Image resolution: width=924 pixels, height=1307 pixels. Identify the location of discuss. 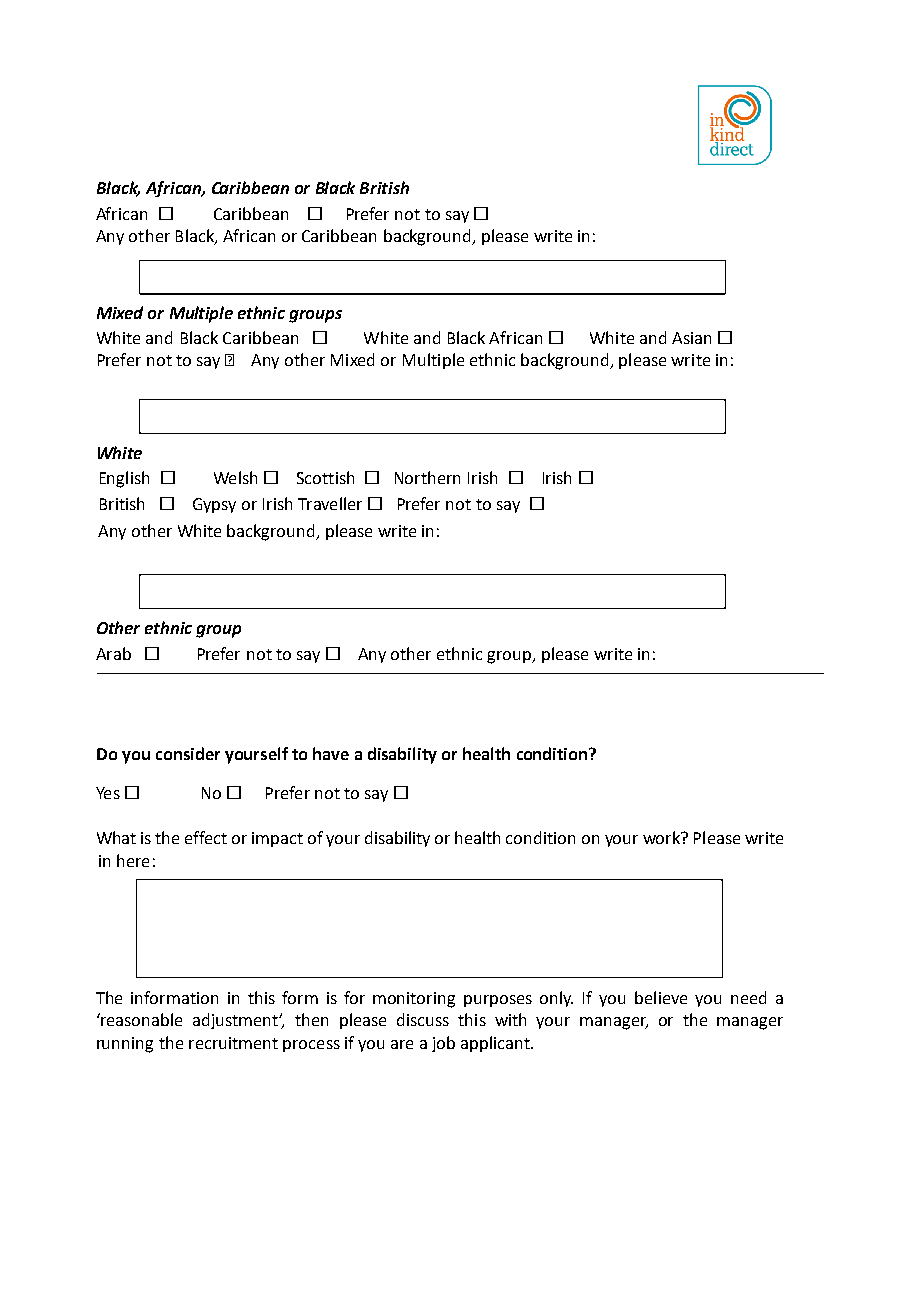
(423, 1019).
